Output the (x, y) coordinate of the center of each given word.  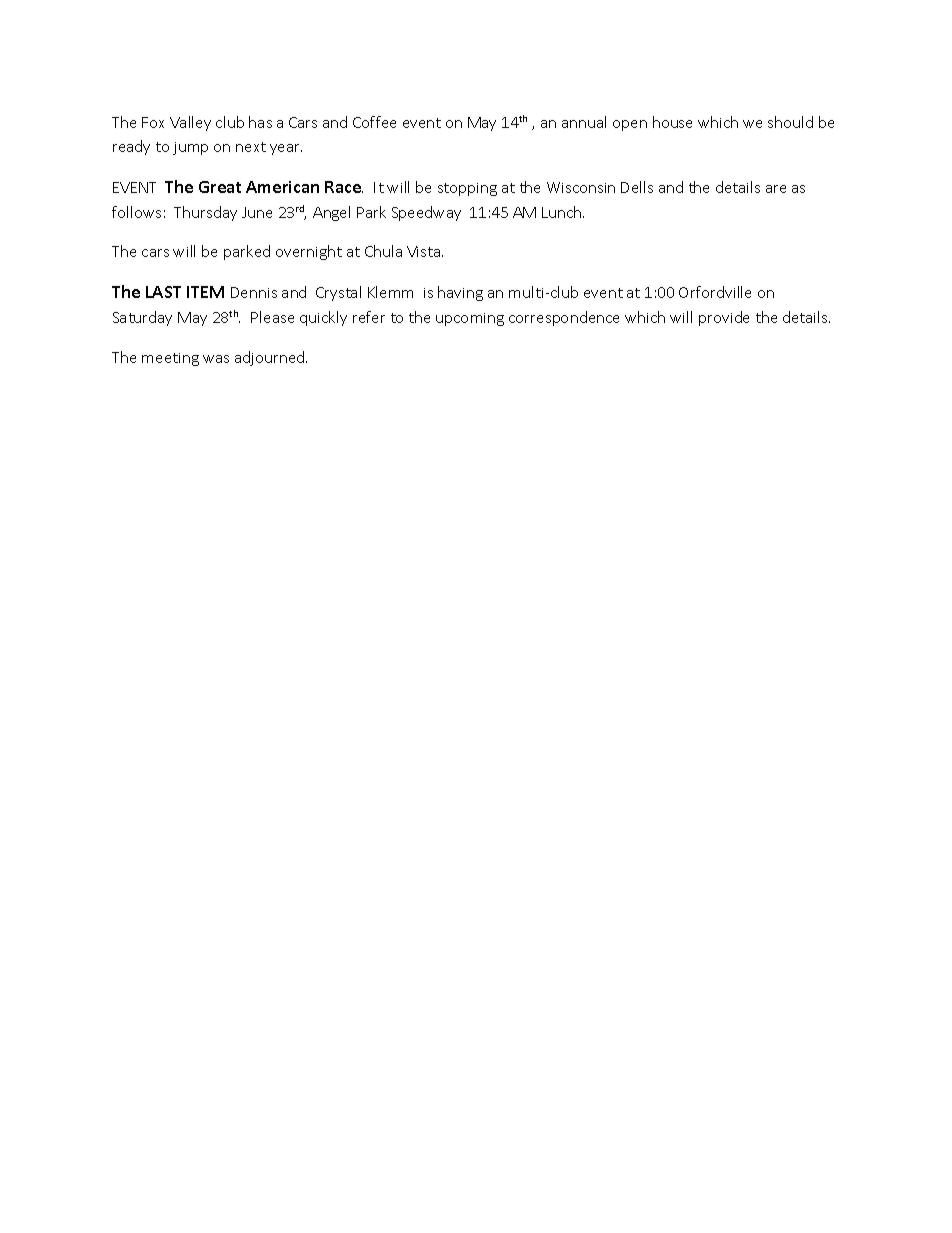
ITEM (205, 292)
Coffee (374, 122)
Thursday (205, 213)
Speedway (426, 213)
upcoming (470, 319)
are (776, 189)
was (216, 359)
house (672, 122)
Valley (190, 123)
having (460, 293)
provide (724, 318)
